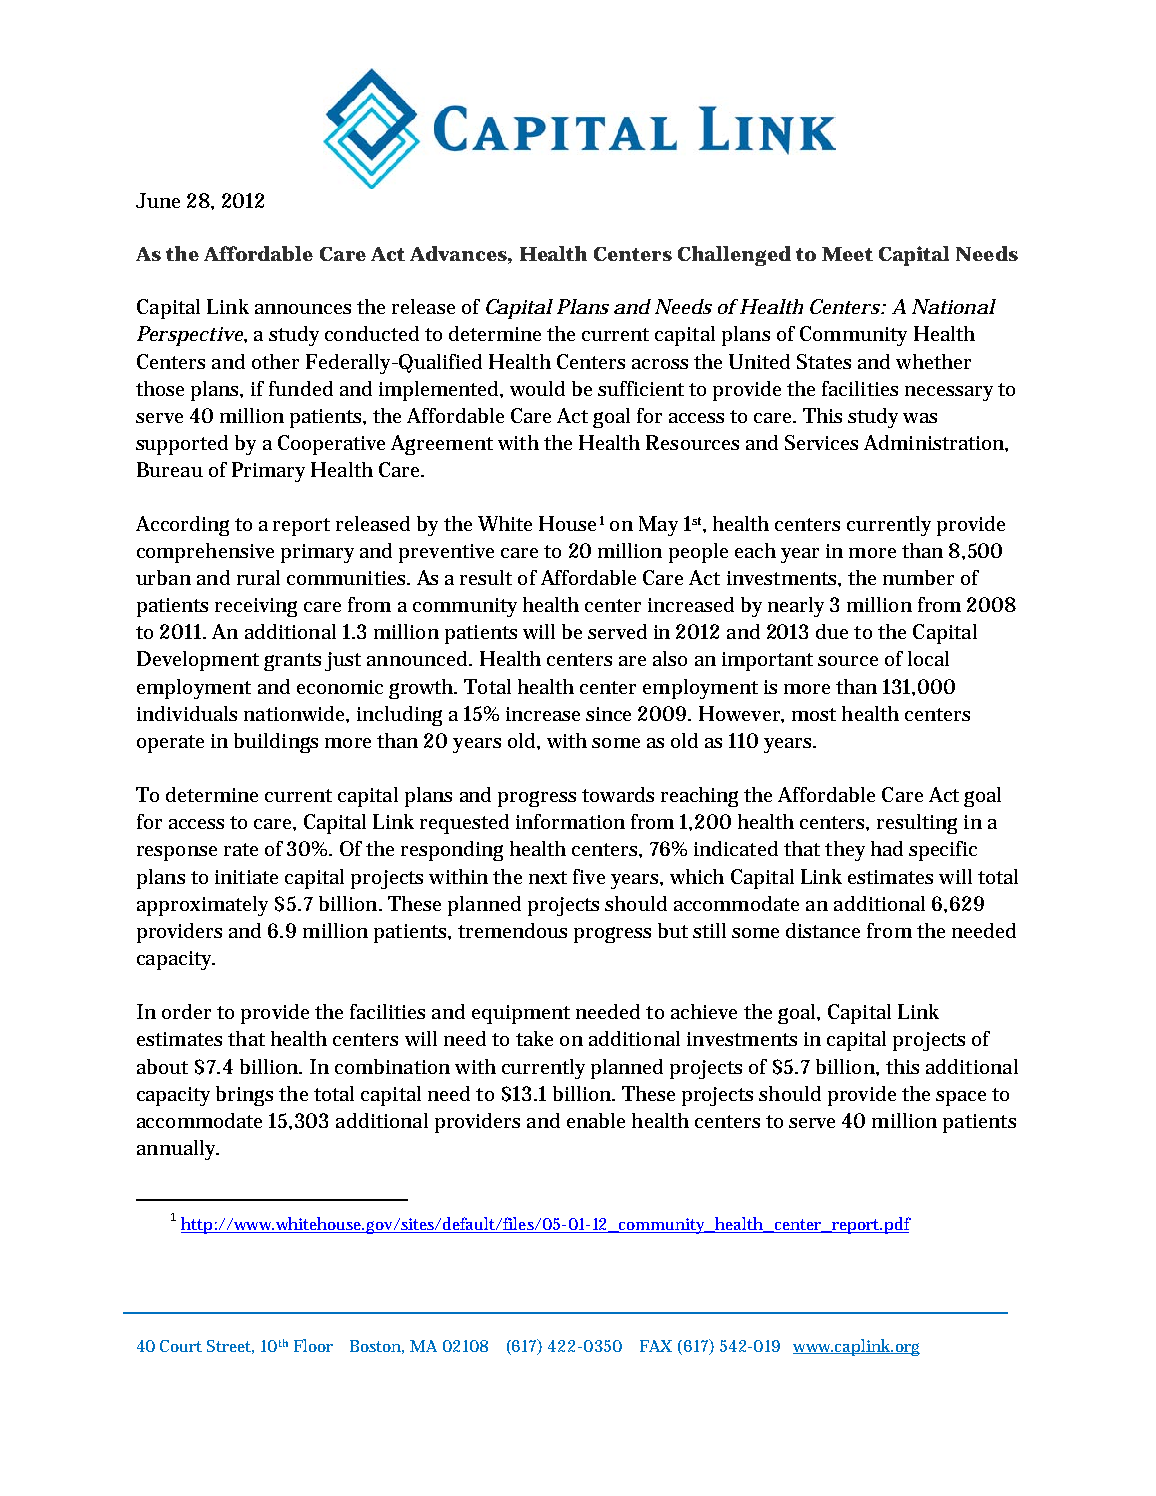  I want to click on May, so click(658, 526).
